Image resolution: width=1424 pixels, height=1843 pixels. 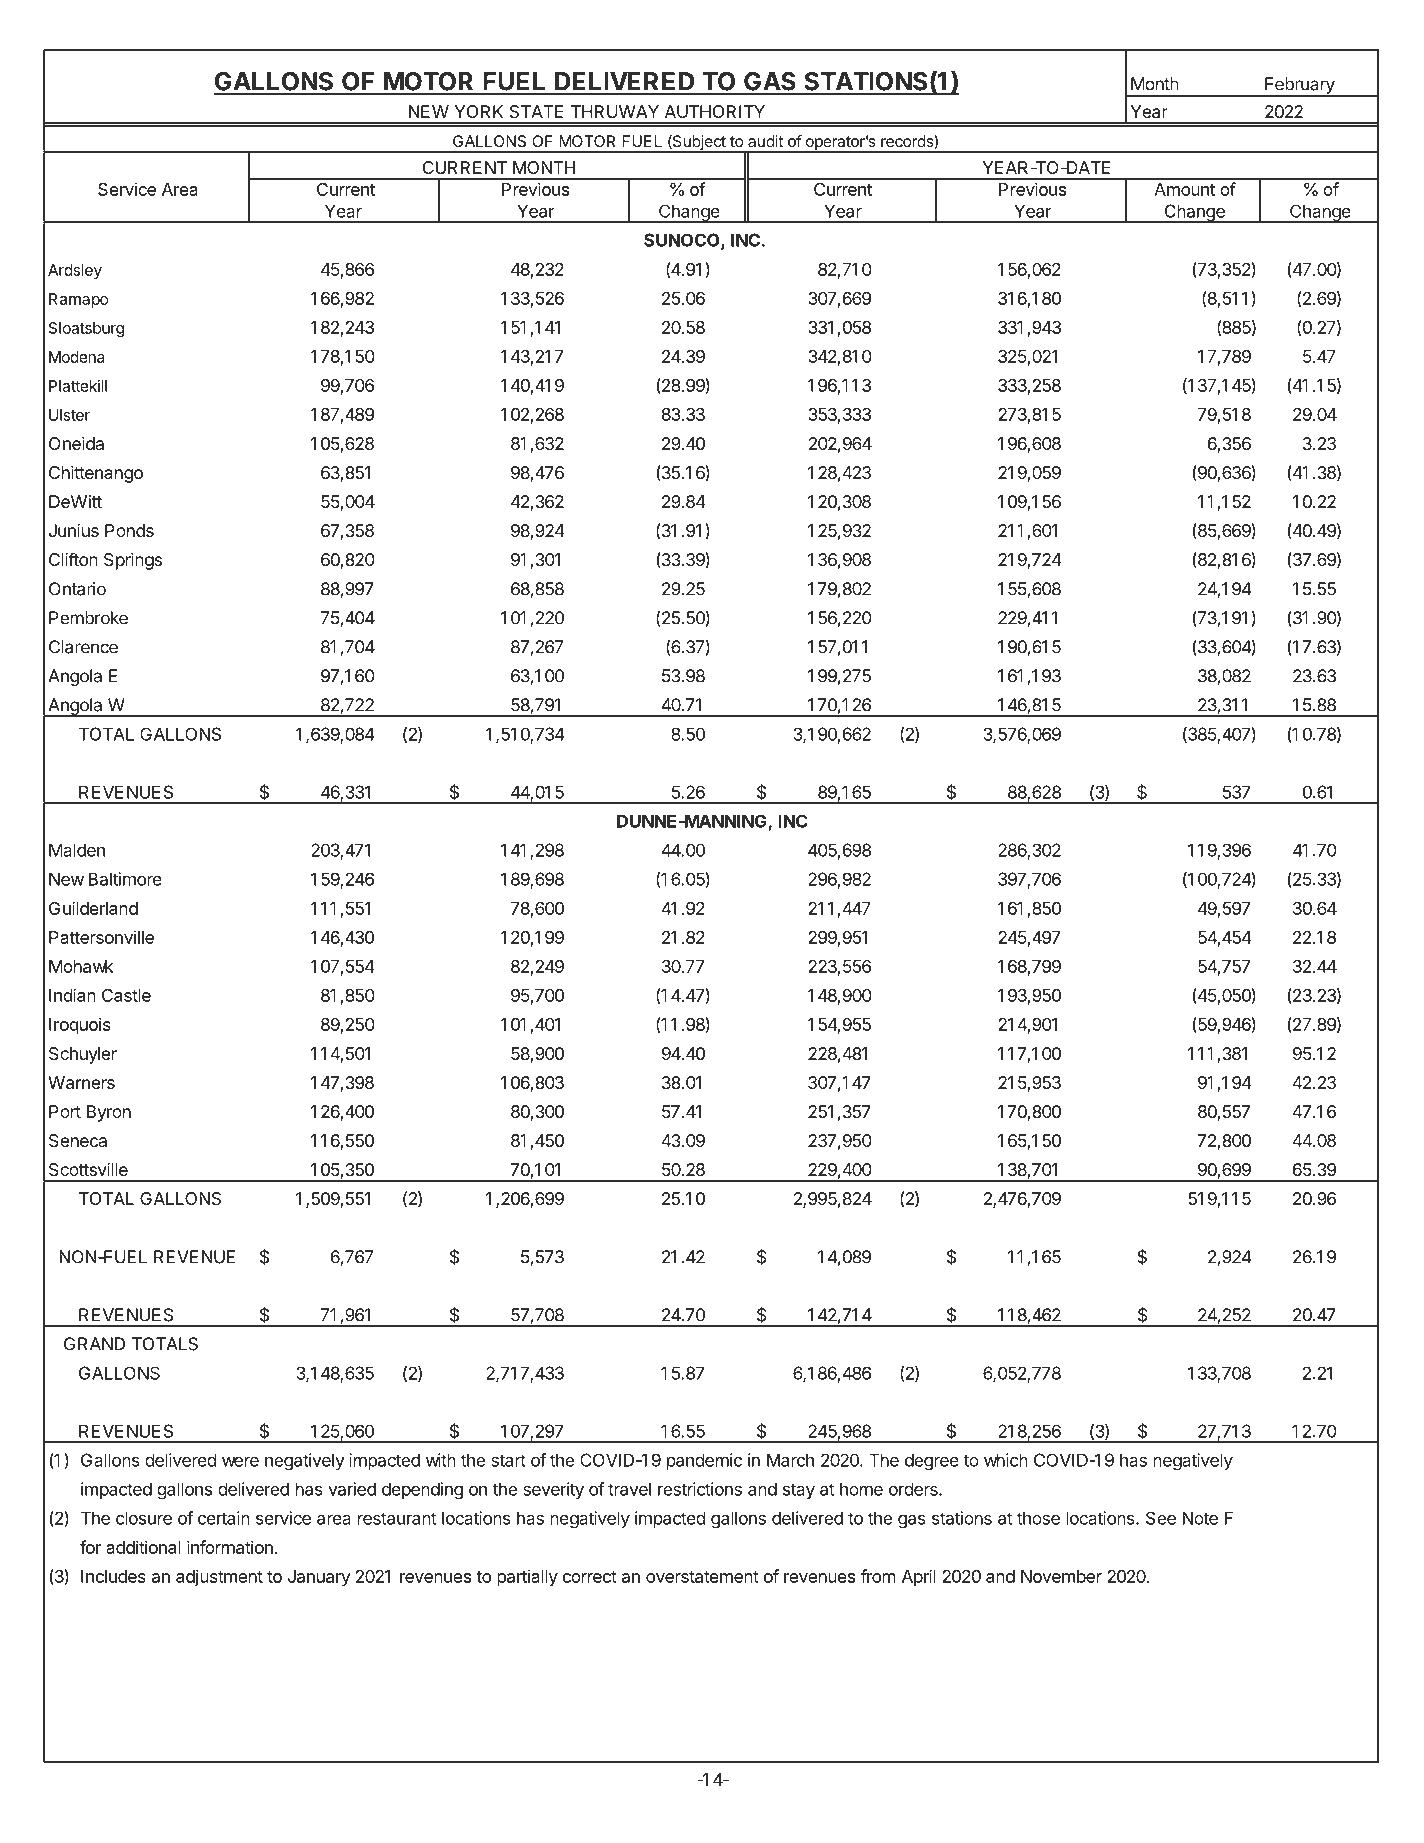 I want to click on Malden, so click(x=77, y=850).
